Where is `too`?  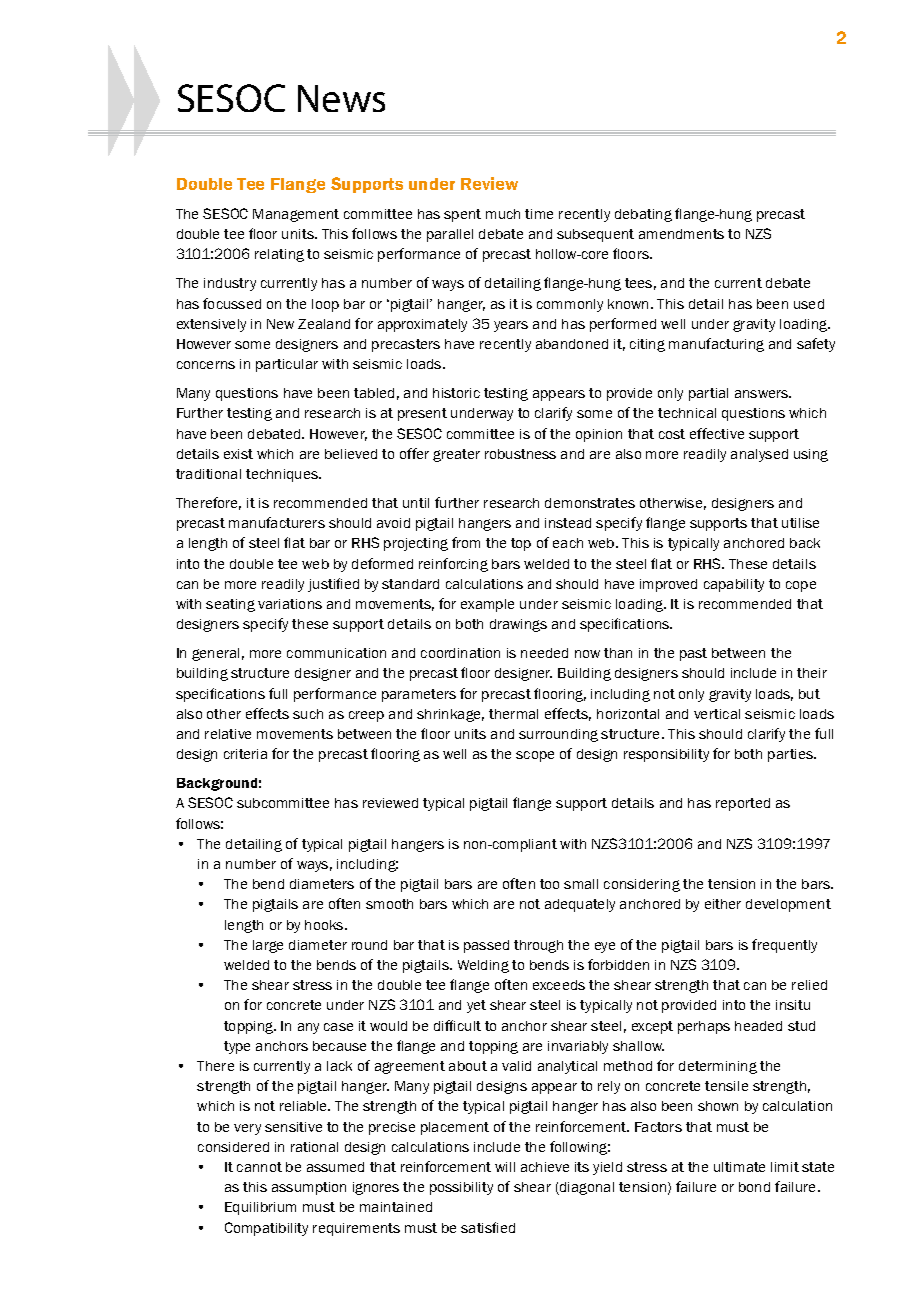
too is located at coordinates (549, 884).
